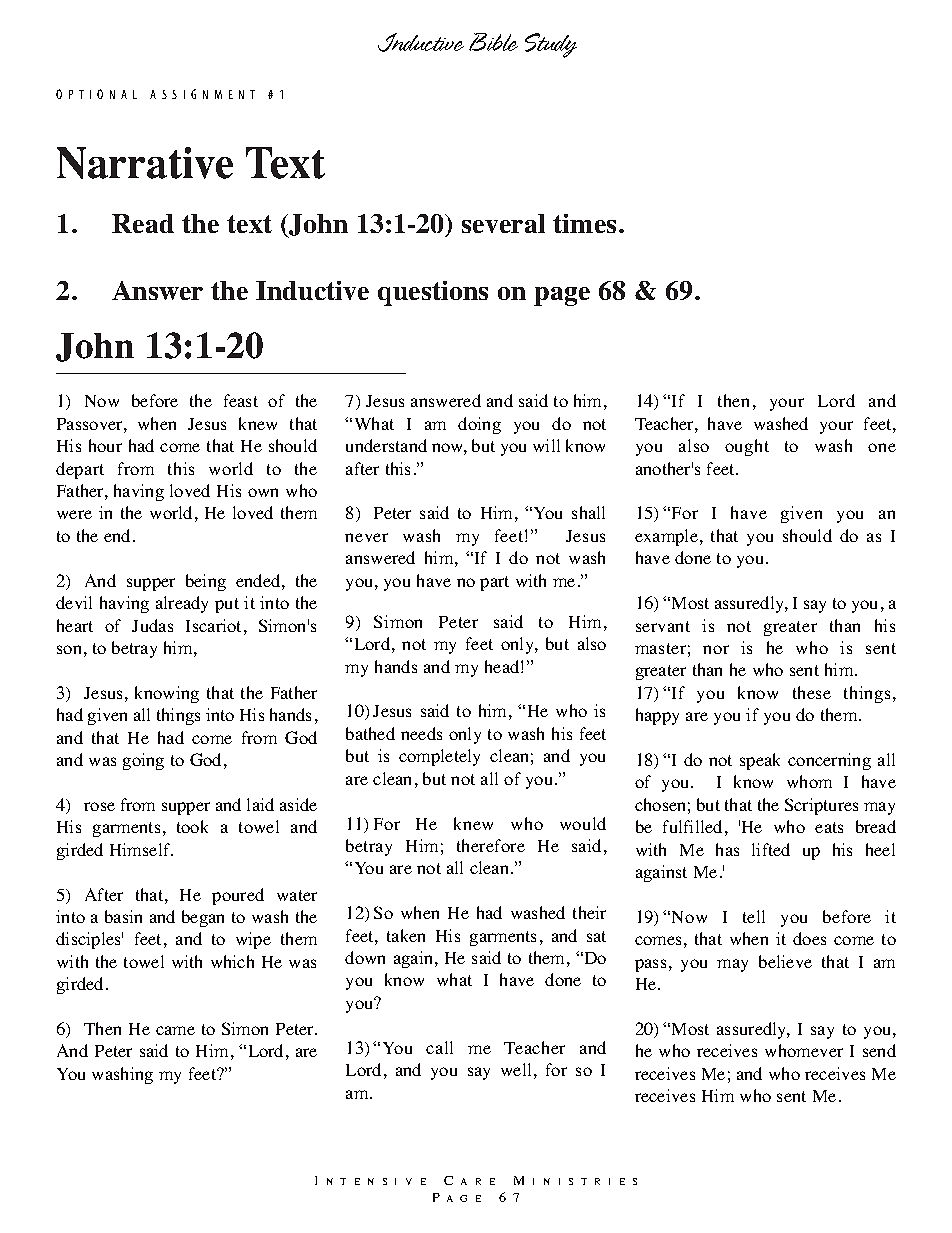 The height and width of the screenshot is (1233, 952). I want to click on send, so click(879, 1050).
